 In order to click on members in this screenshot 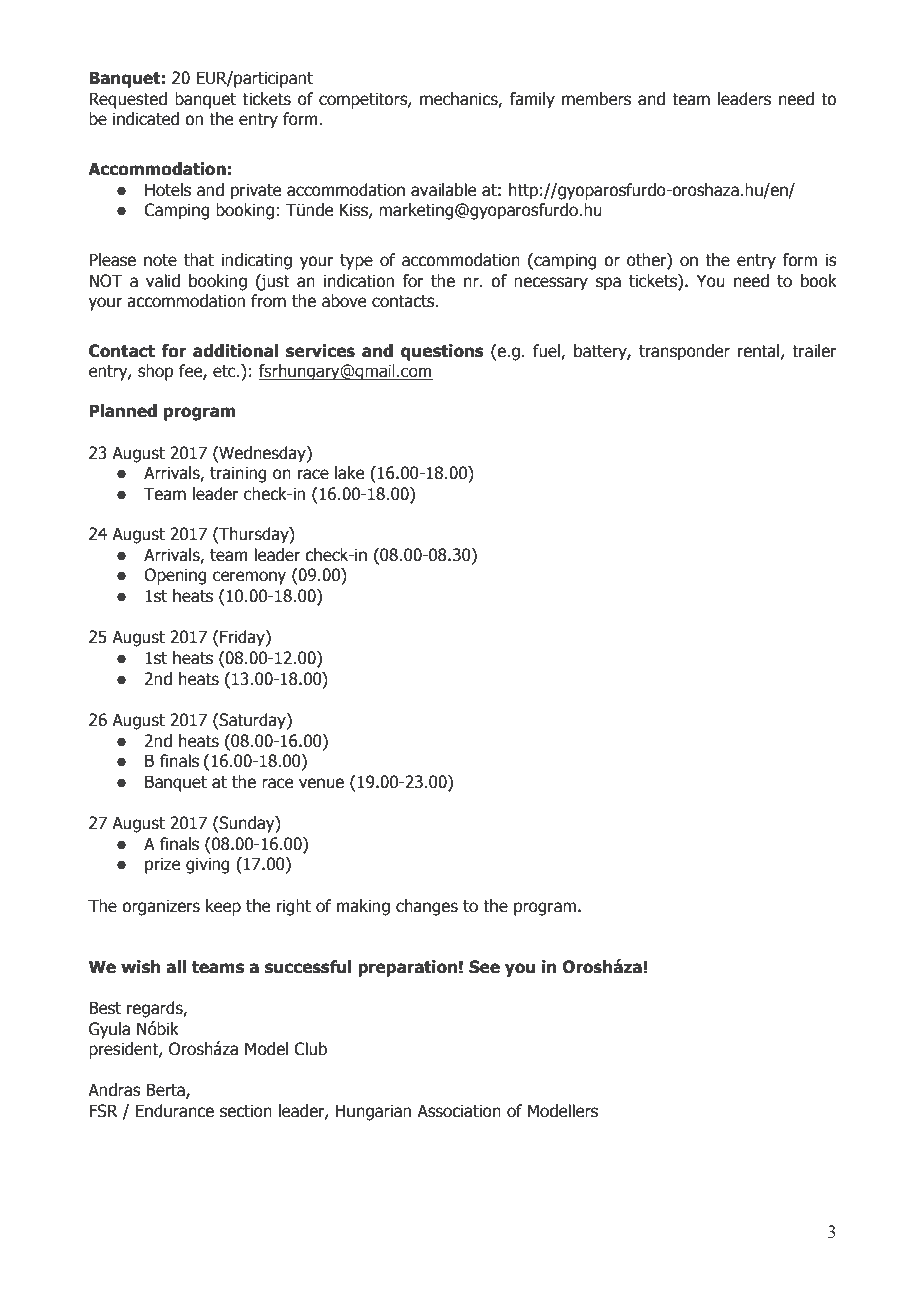, I will do `click(596, 99)`.
